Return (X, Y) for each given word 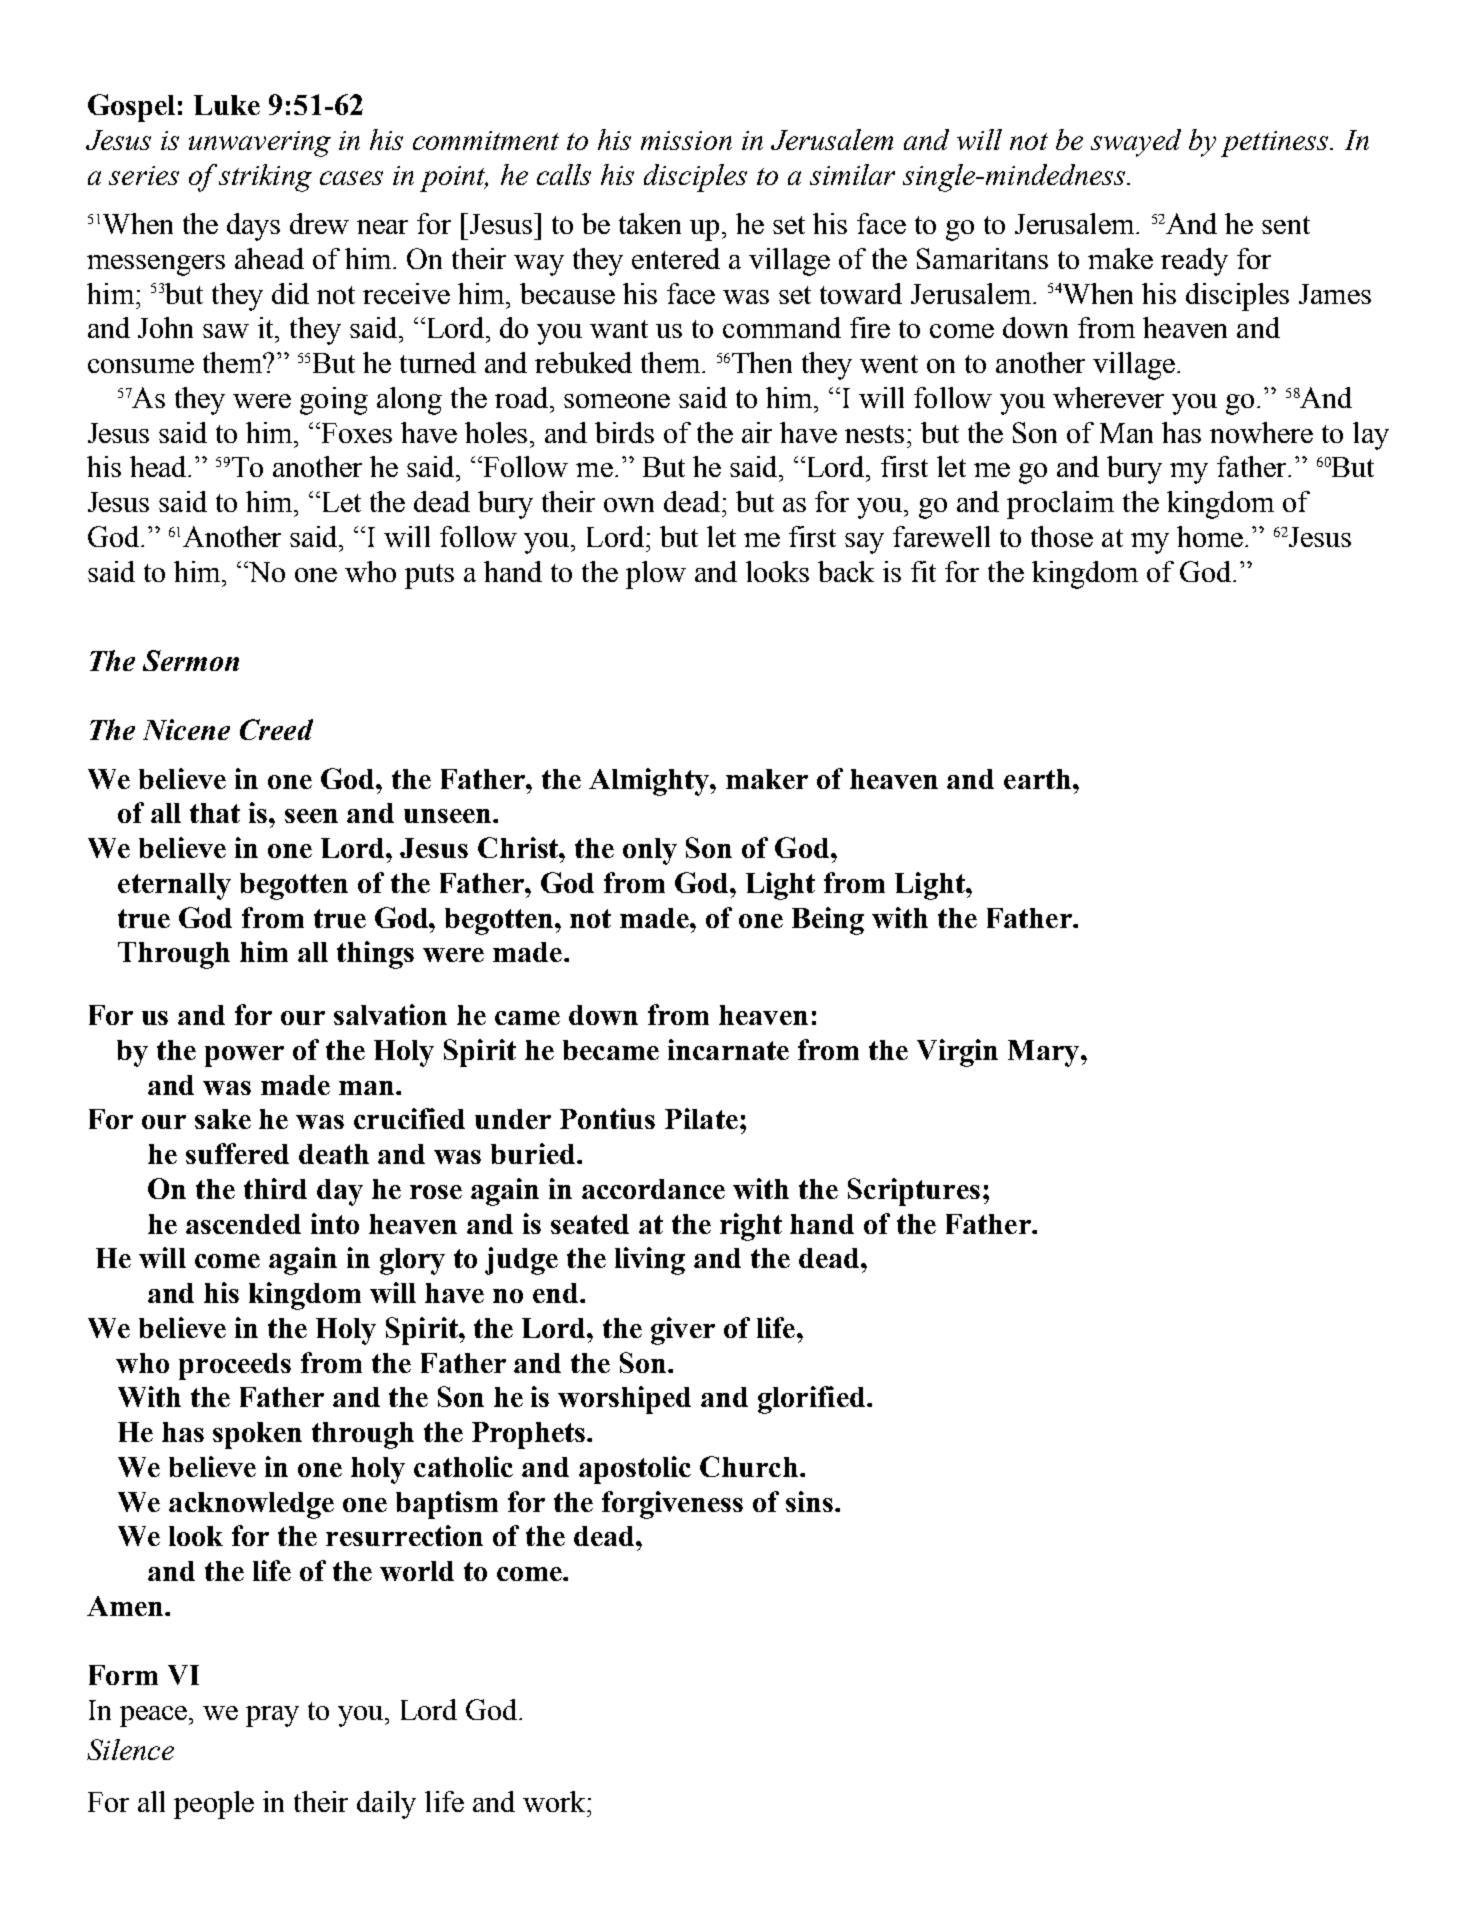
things (375, 955)
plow (656, 575)
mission (686, 140)
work (555, 1801)
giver (683, 1331)
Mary (1045, 1053)
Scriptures (914, 1192)
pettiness (1276, 144)
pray (272, 1716)
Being (828, 921)
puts (429, 576)
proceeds (235, 1366)
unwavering (260, 144)
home (1210, 536)
